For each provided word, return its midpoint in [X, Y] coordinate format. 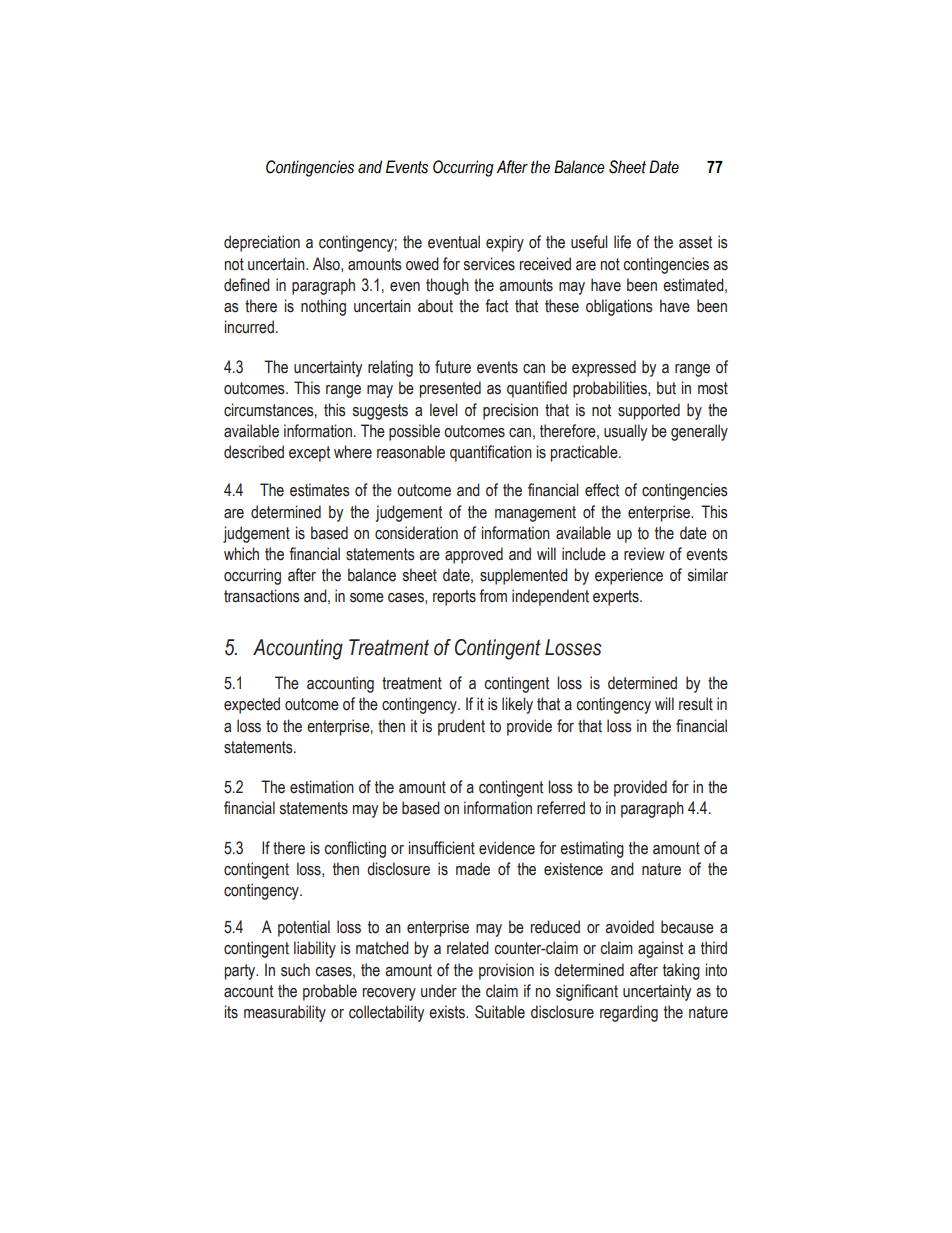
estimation [322, 787]
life [622, 242]
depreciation [262, 243]
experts [617, 598]
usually [625, 432]
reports [454, 598]
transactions [262, 596]
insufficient [442, 848]
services [489, 264]
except [309, 454]
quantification [491, 453]
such [295, 970]
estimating [592, 849]
